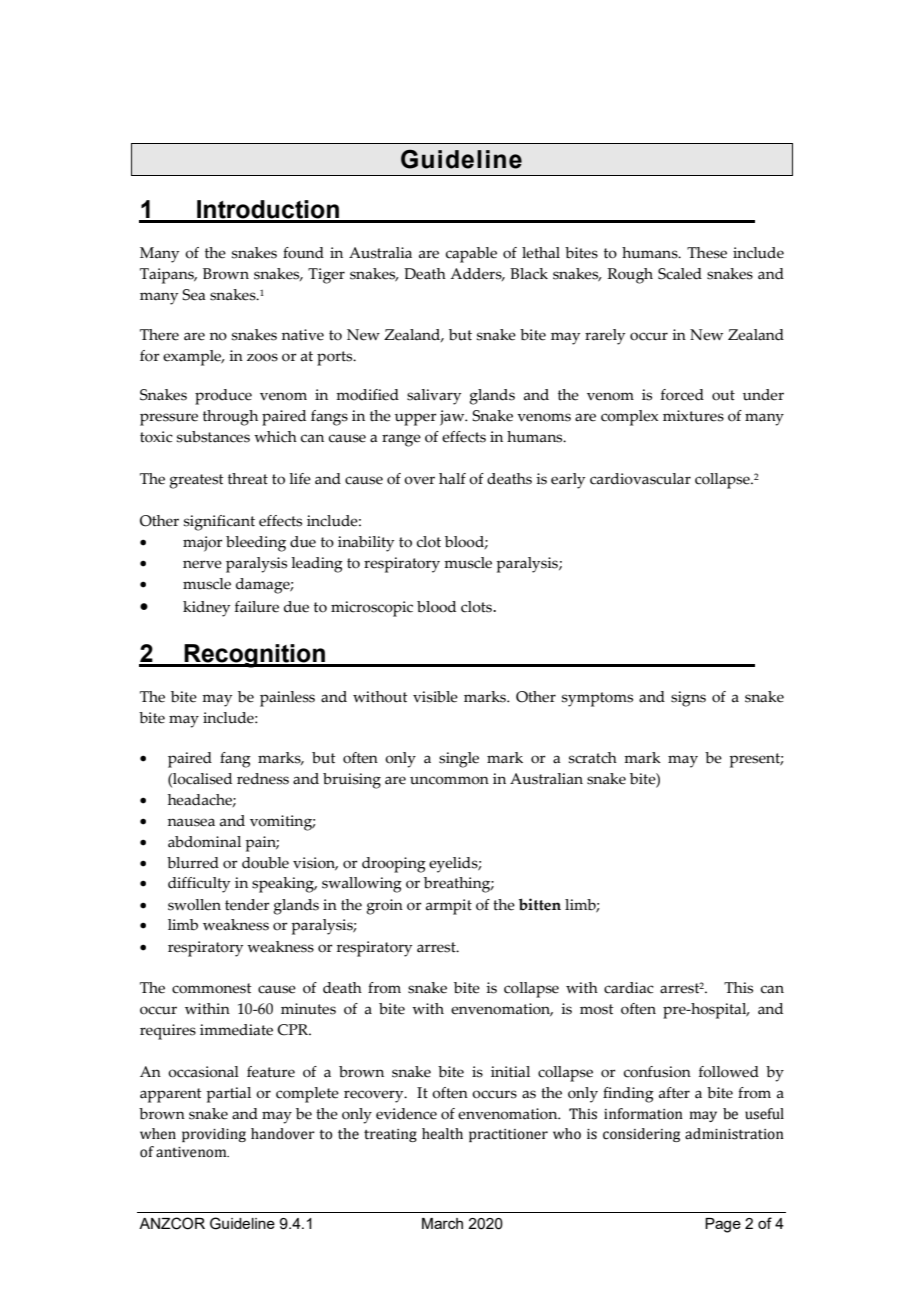  What do you see at coordinates (680, 274) in the screenshot?
I see `Scaled` at bounding box center [680, 274].
